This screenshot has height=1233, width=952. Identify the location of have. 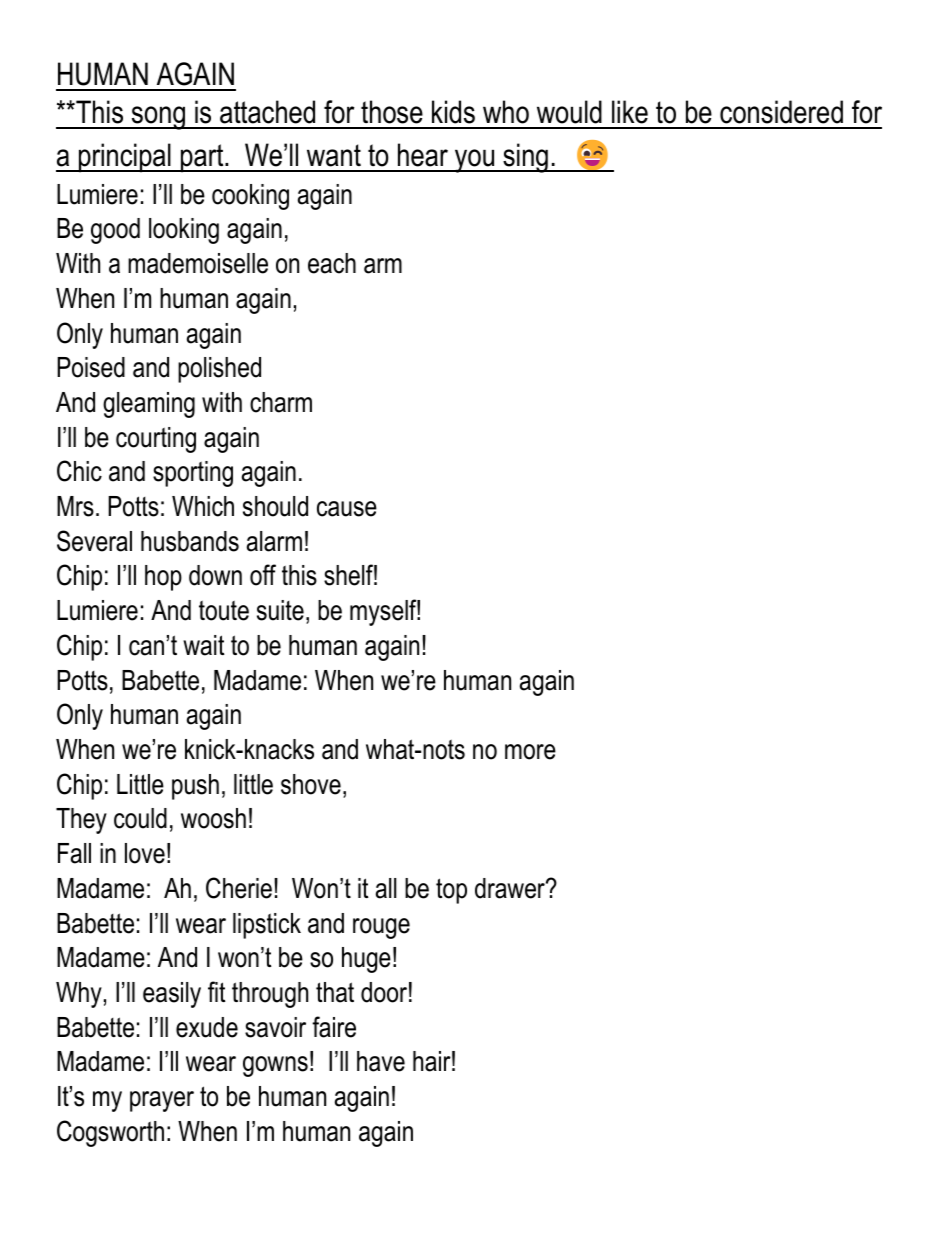
(381, 1061).
